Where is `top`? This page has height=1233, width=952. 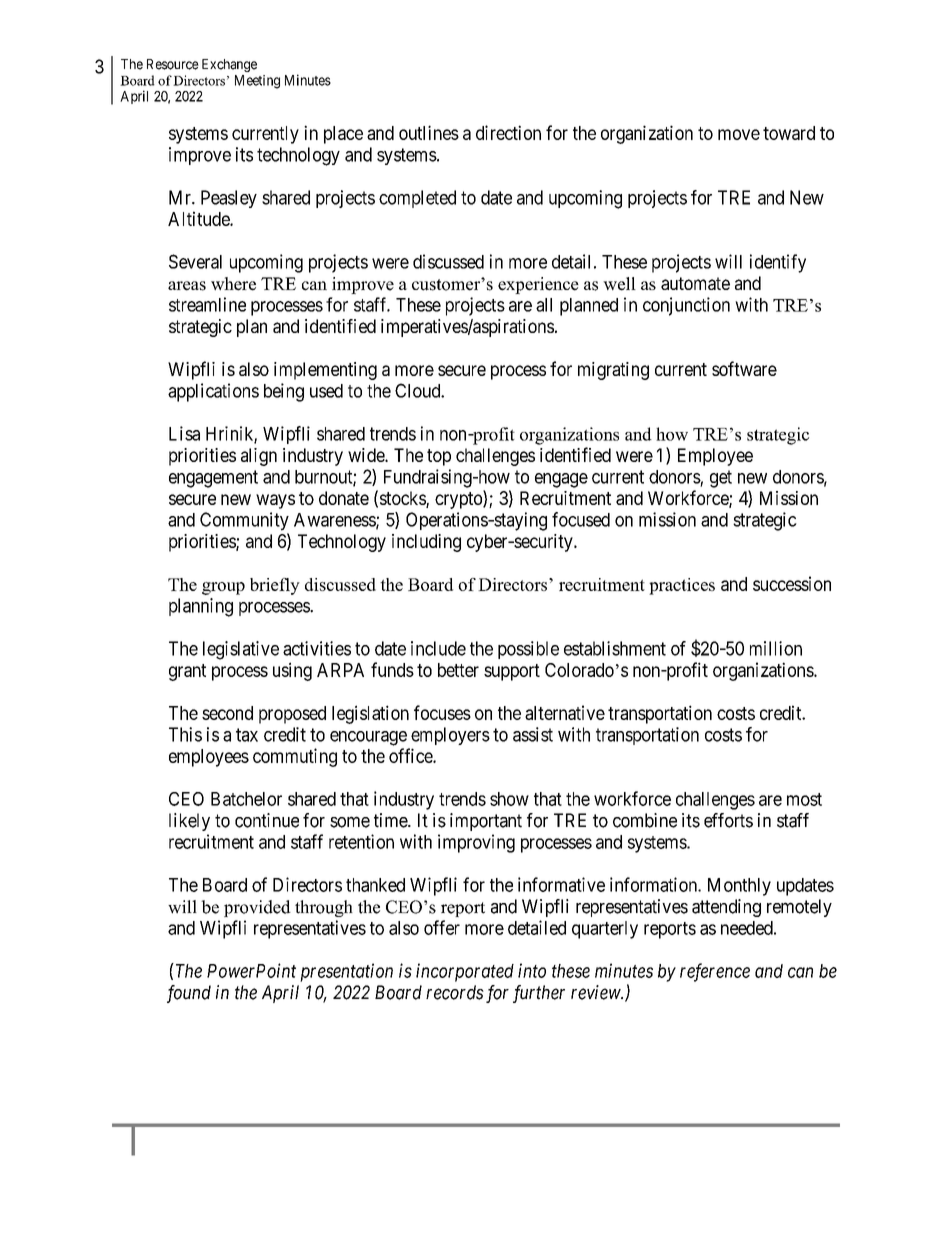 top is located at coordinates (439, 457).
